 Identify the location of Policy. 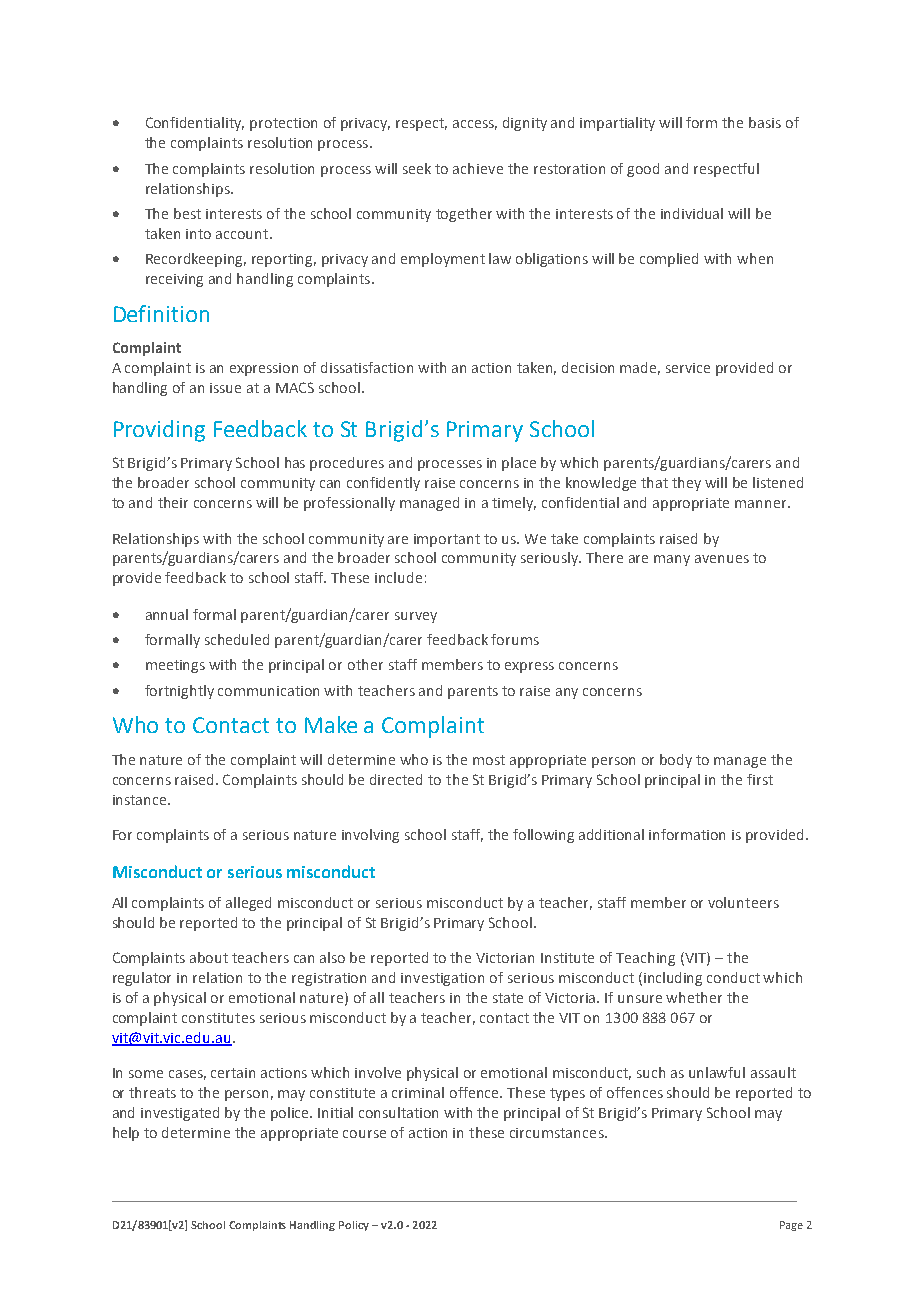
(354, 1226).
